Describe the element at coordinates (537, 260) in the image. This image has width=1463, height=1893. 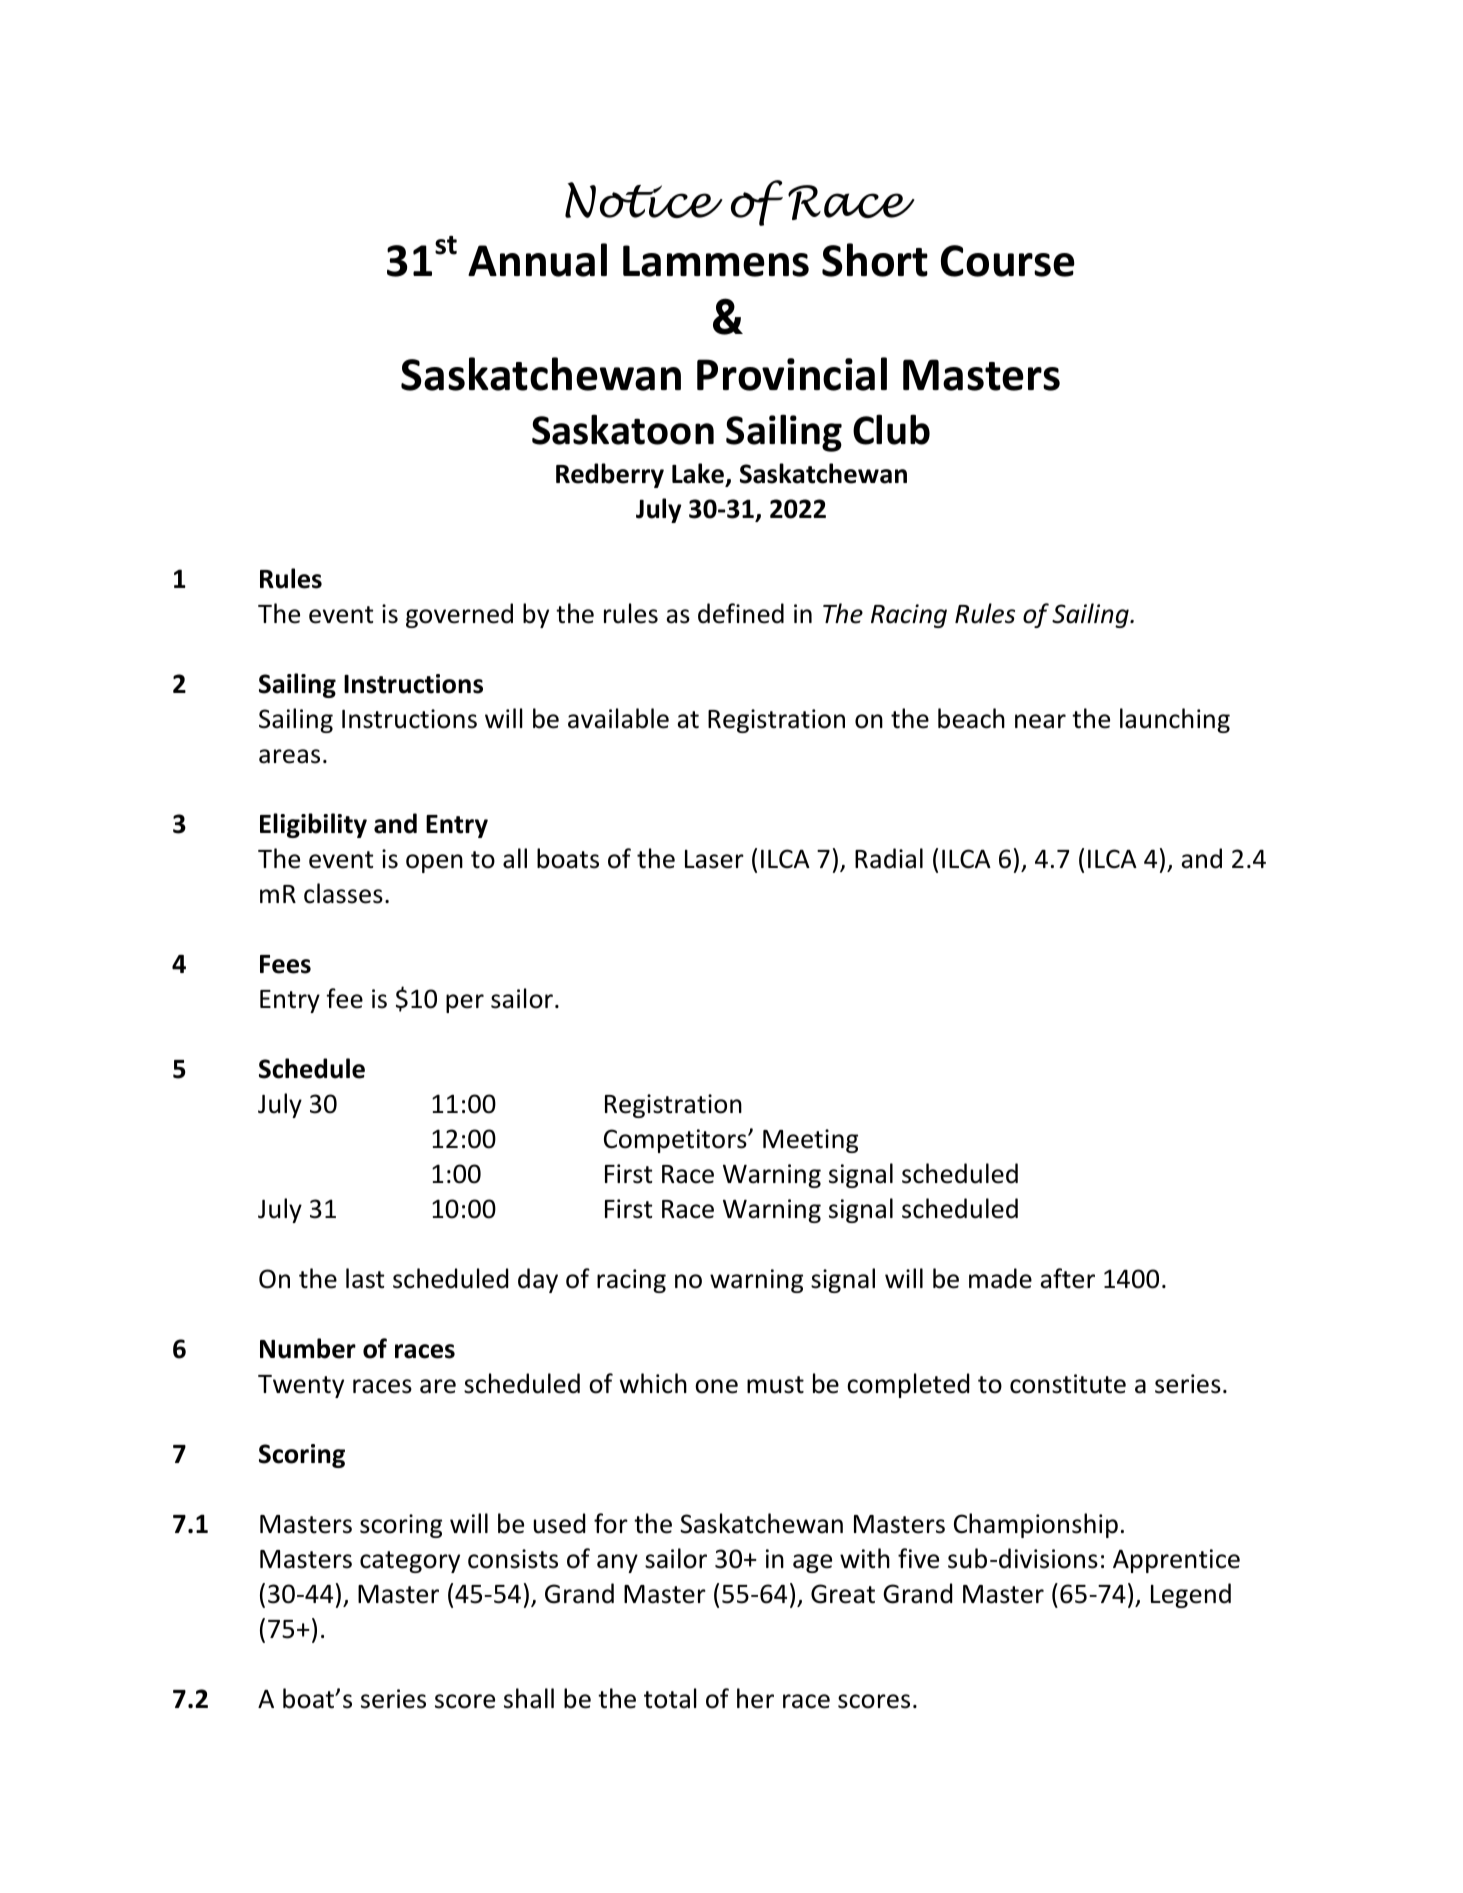
I see `Annual` at that location.
